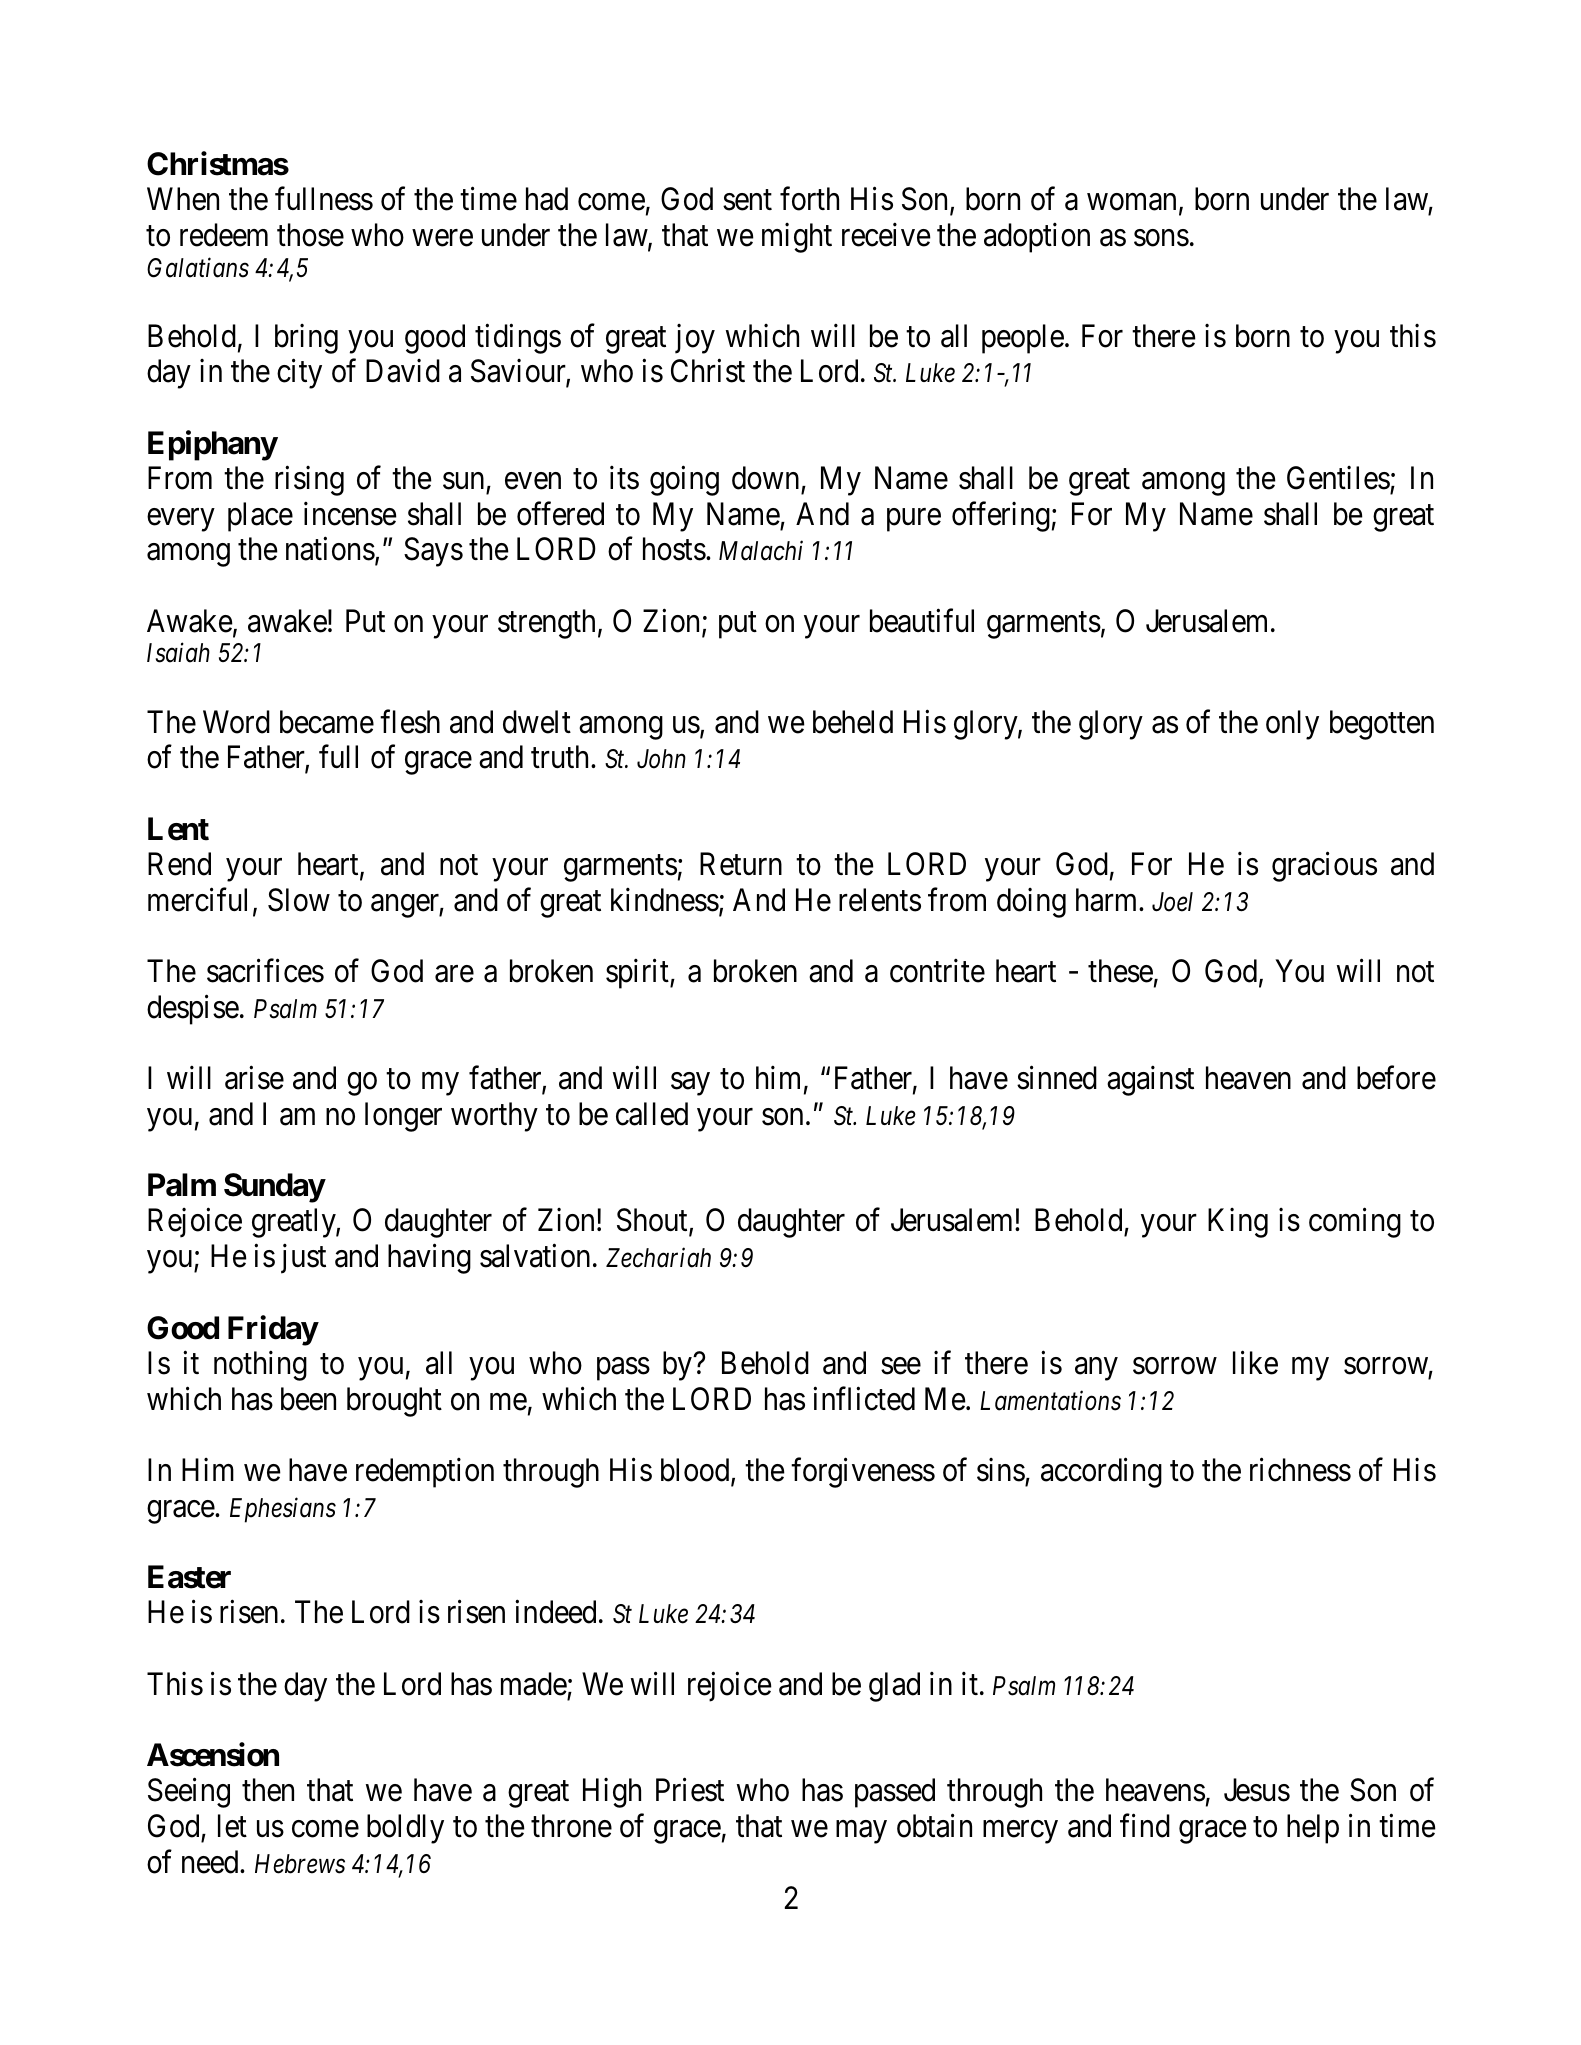  Describe the element at coordinates (861, 1832) in the image. I see `may` at that location.
